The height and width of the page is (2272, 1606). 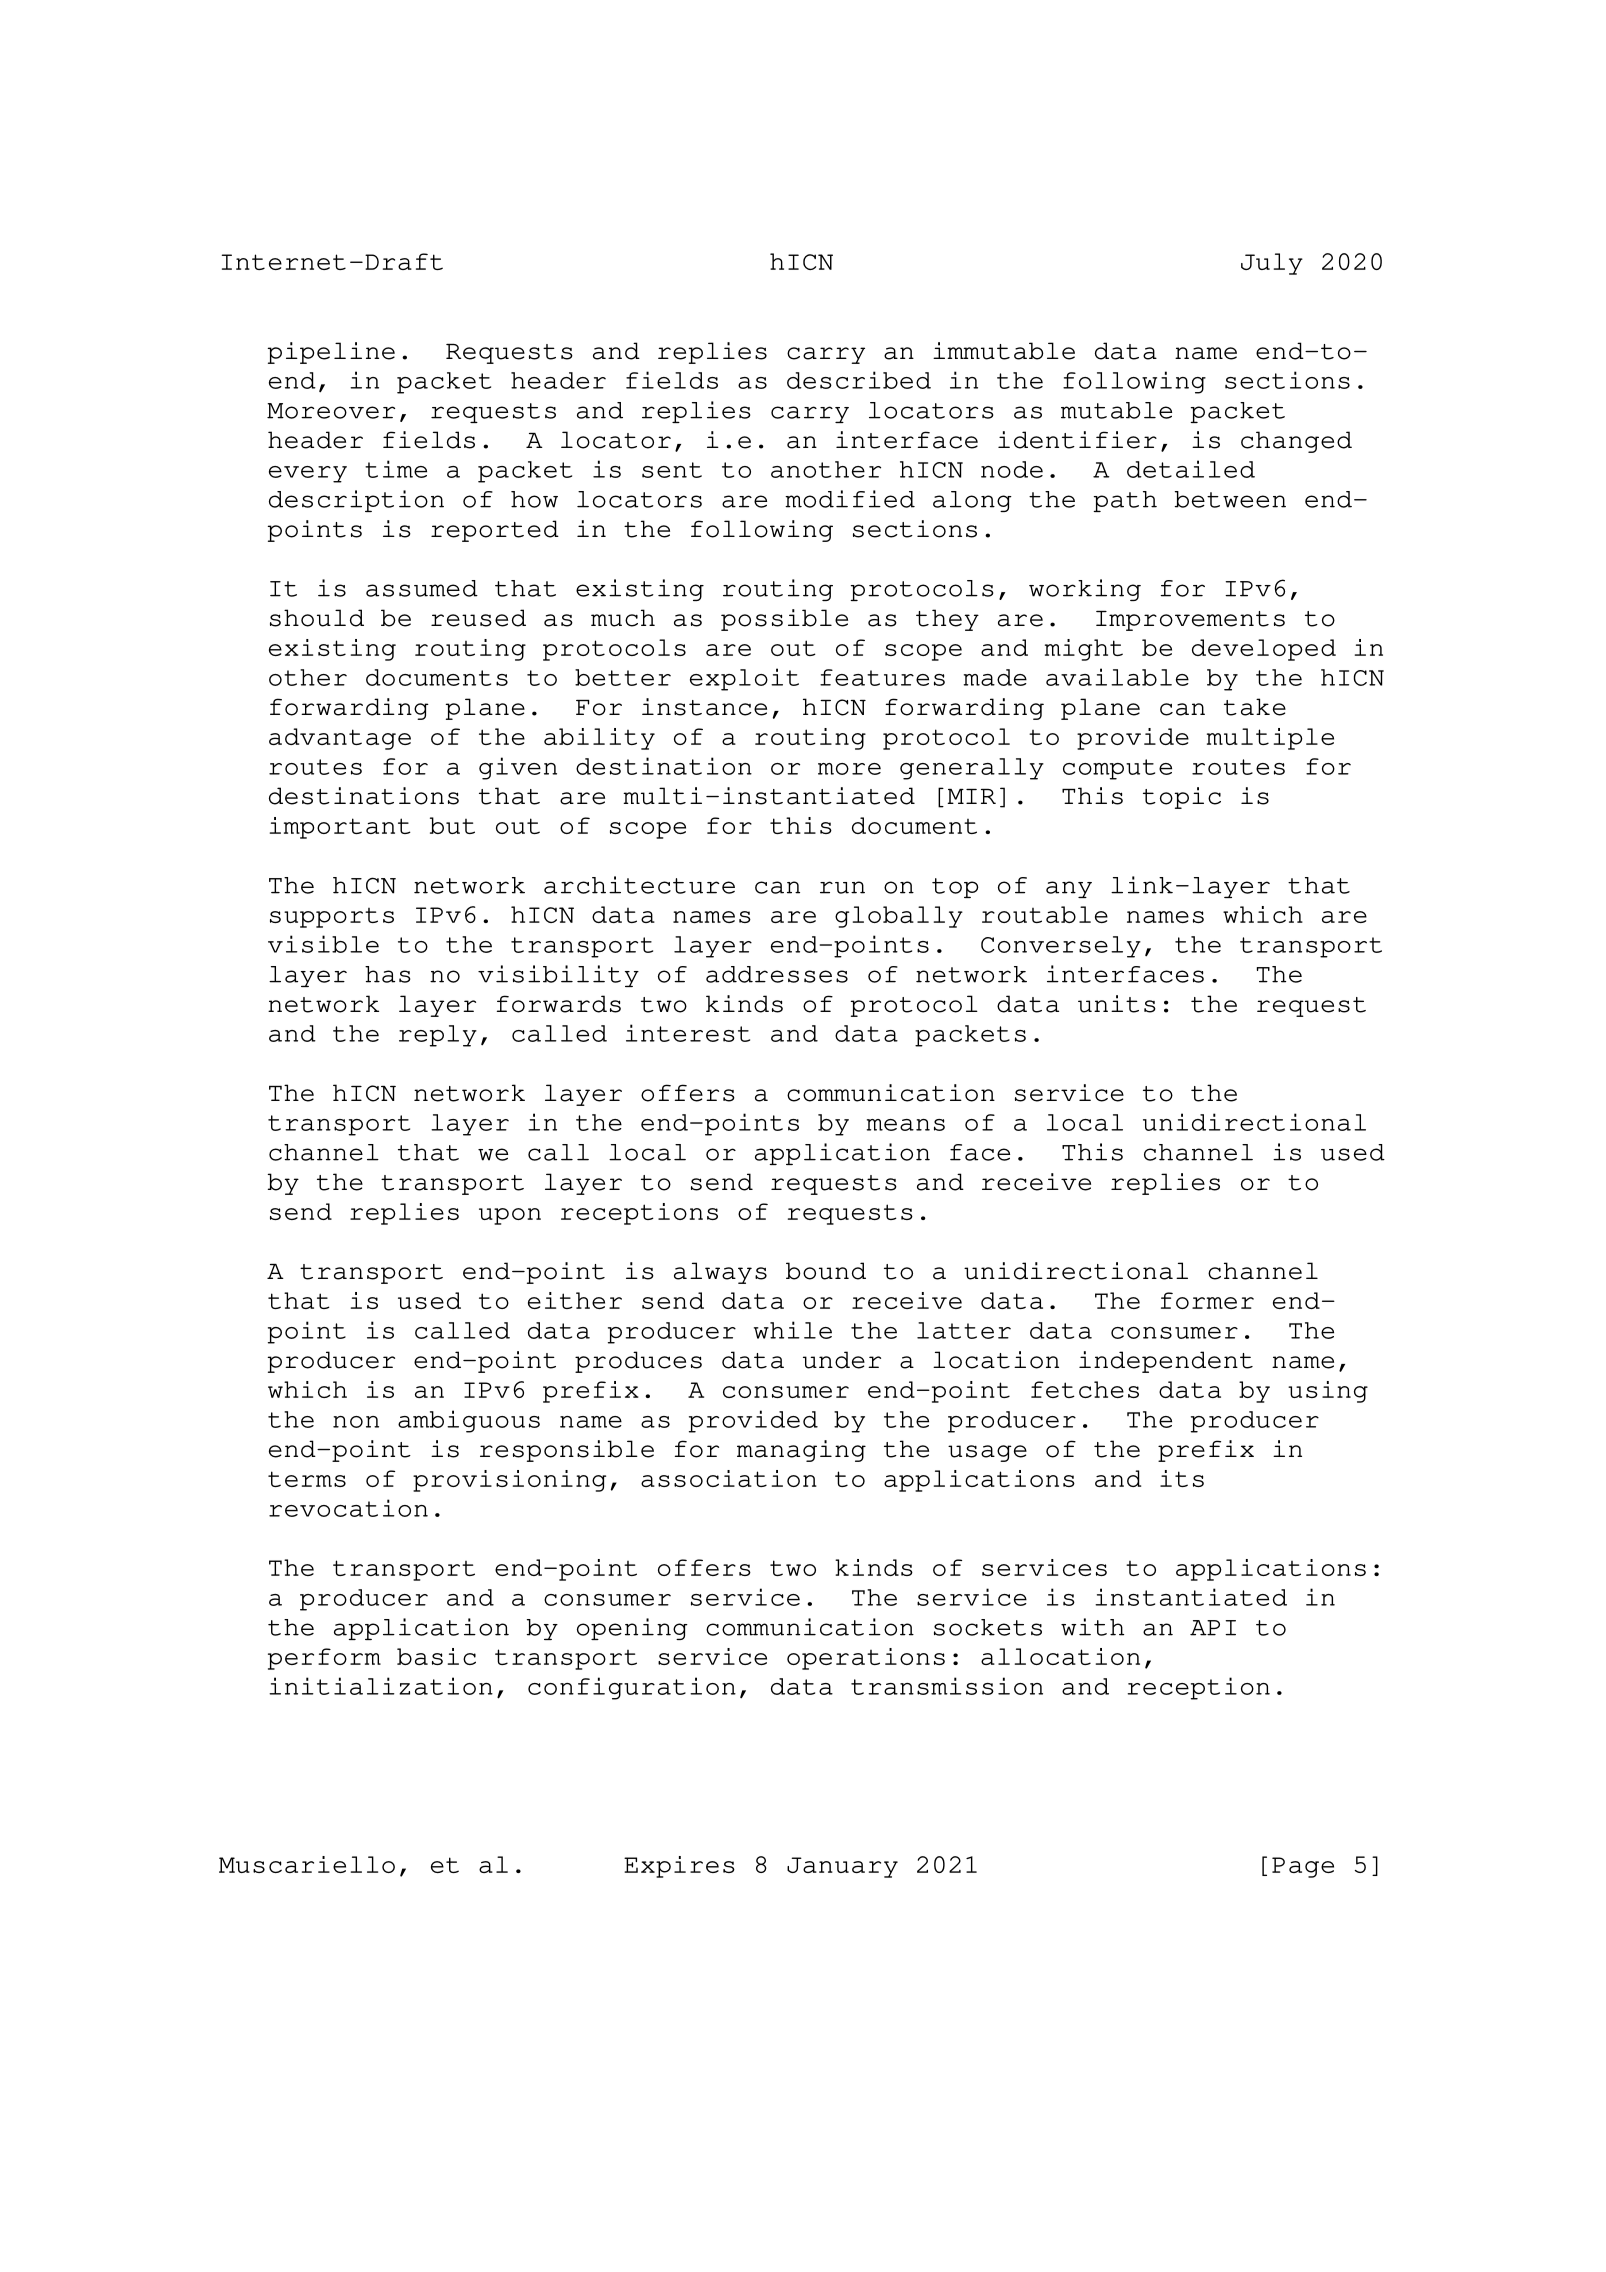 What do you see at coordinates (1272, 264) in the page?
I see `July` at bounding box center [1272, 264].
